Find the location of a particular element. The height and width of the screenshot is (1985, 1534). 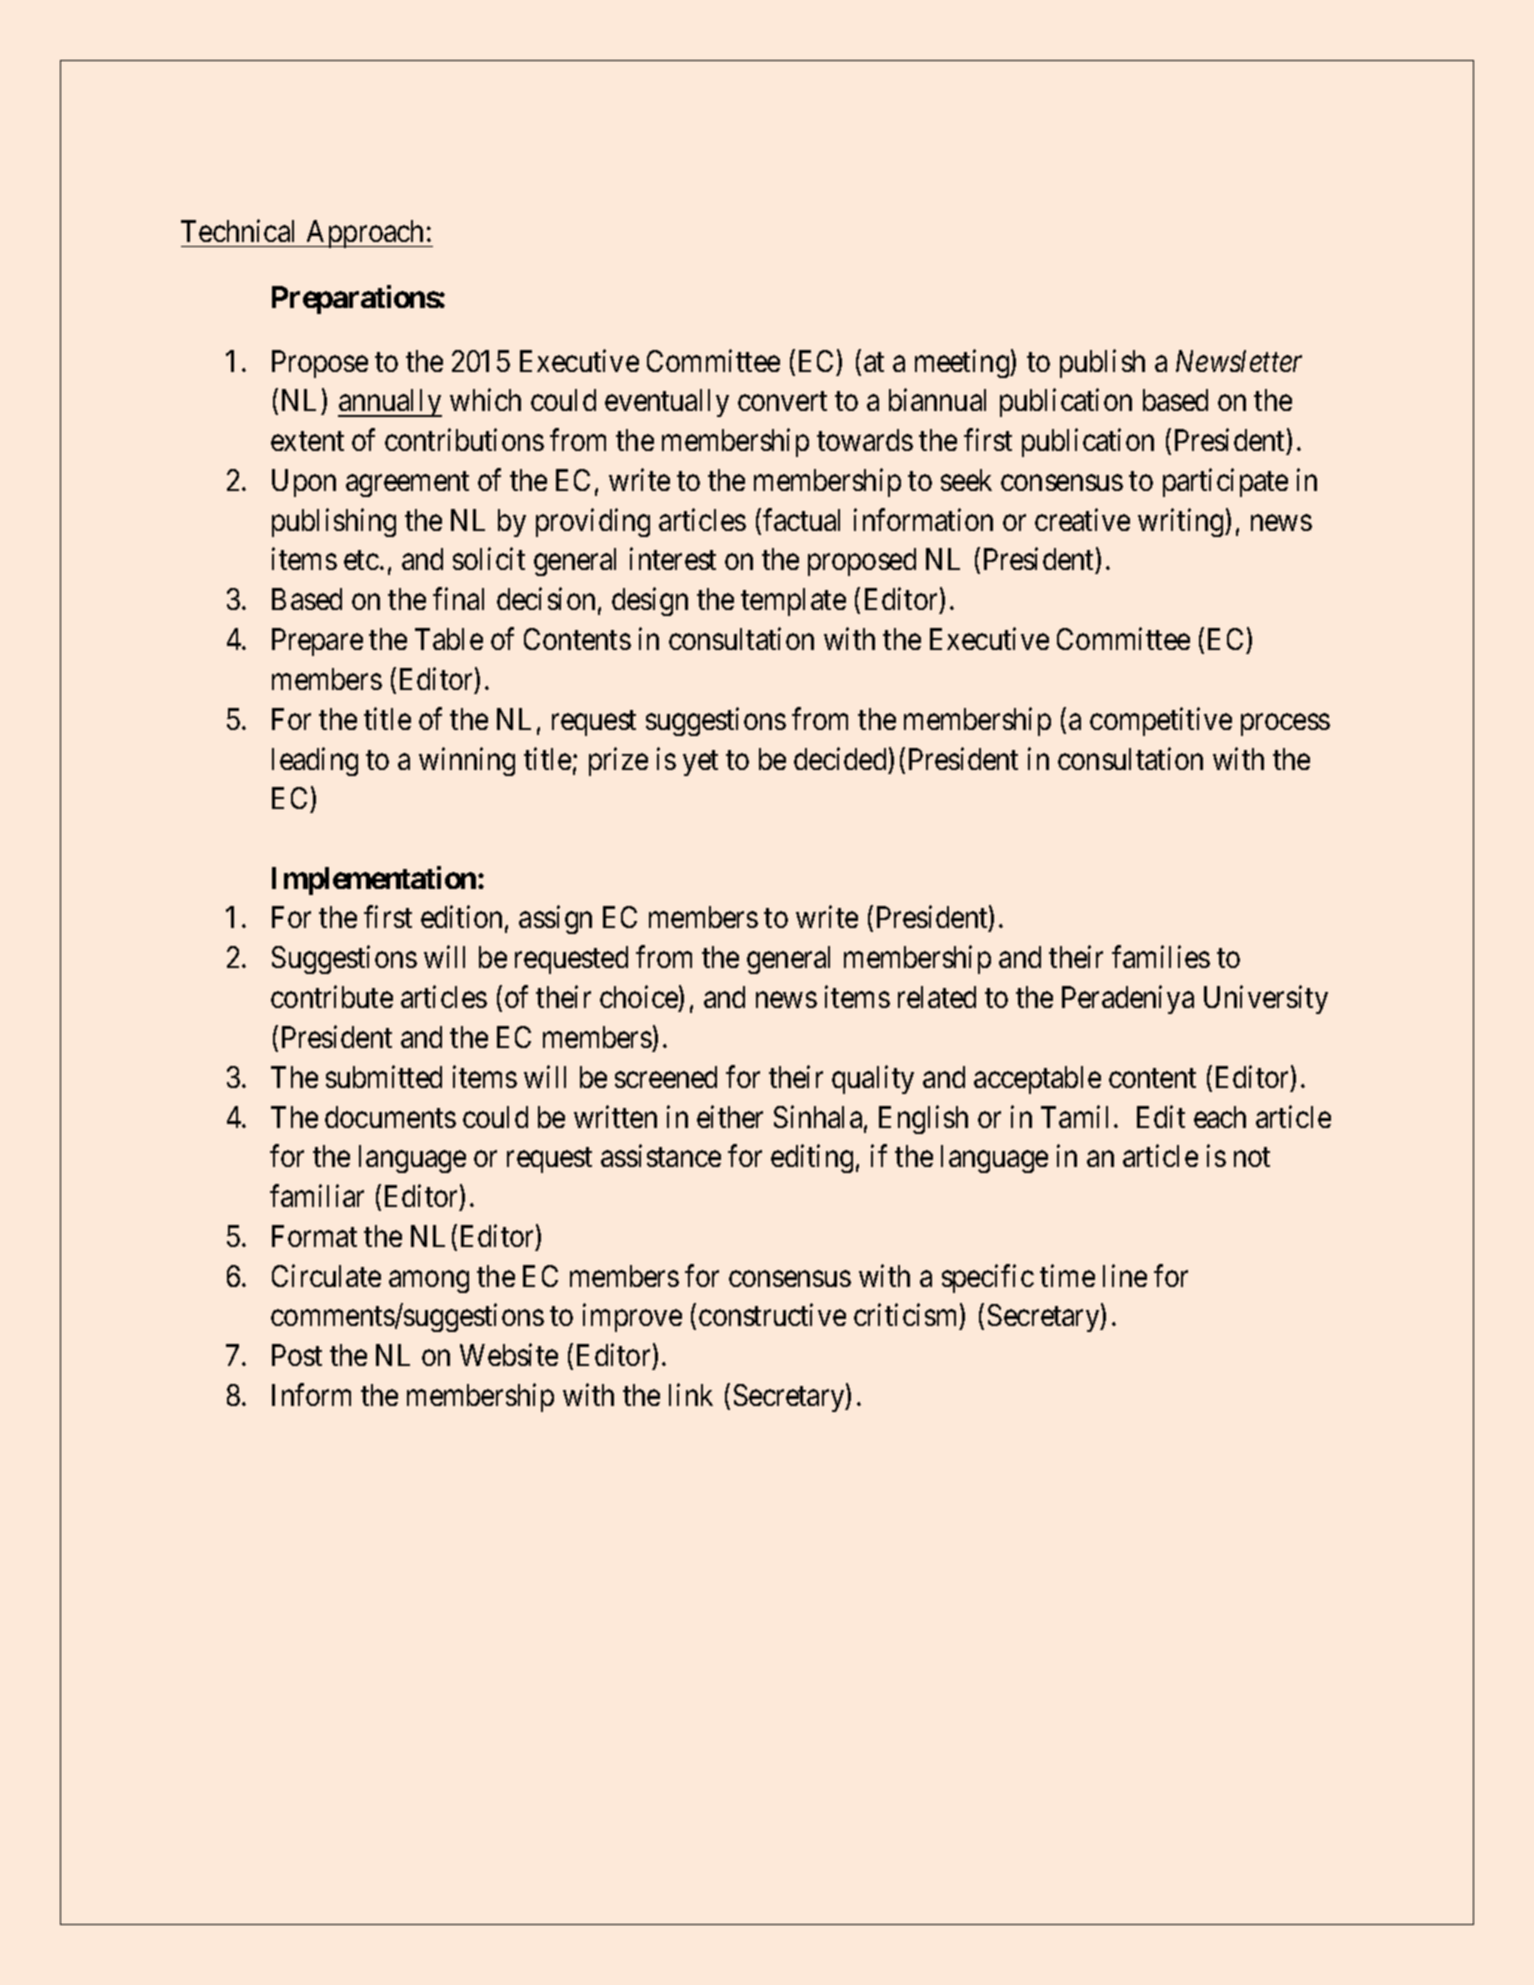

yet is located at coordinates (700, 763).
